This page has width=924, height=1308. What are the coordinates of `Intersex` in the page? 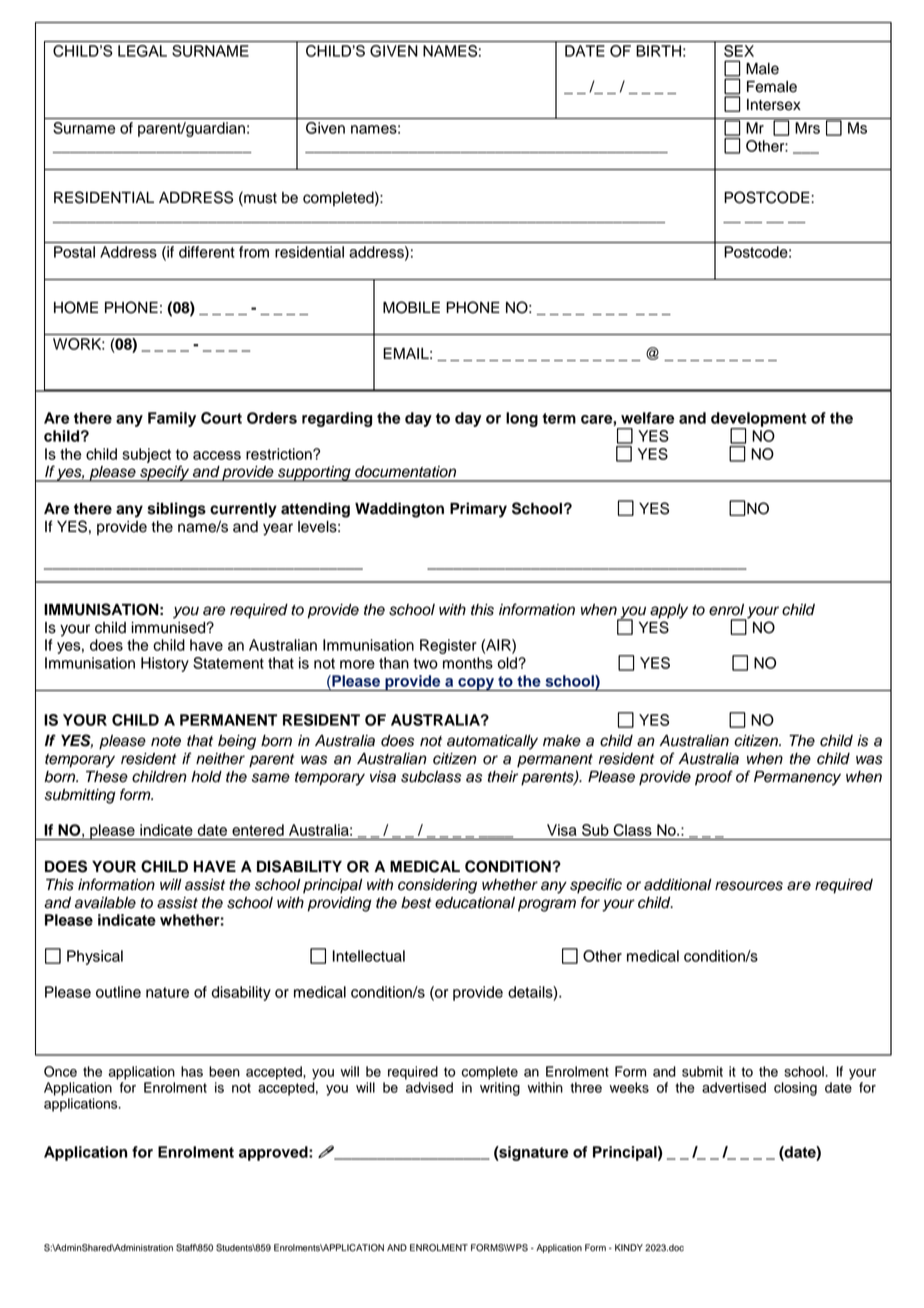 It's located at (774, 105).
